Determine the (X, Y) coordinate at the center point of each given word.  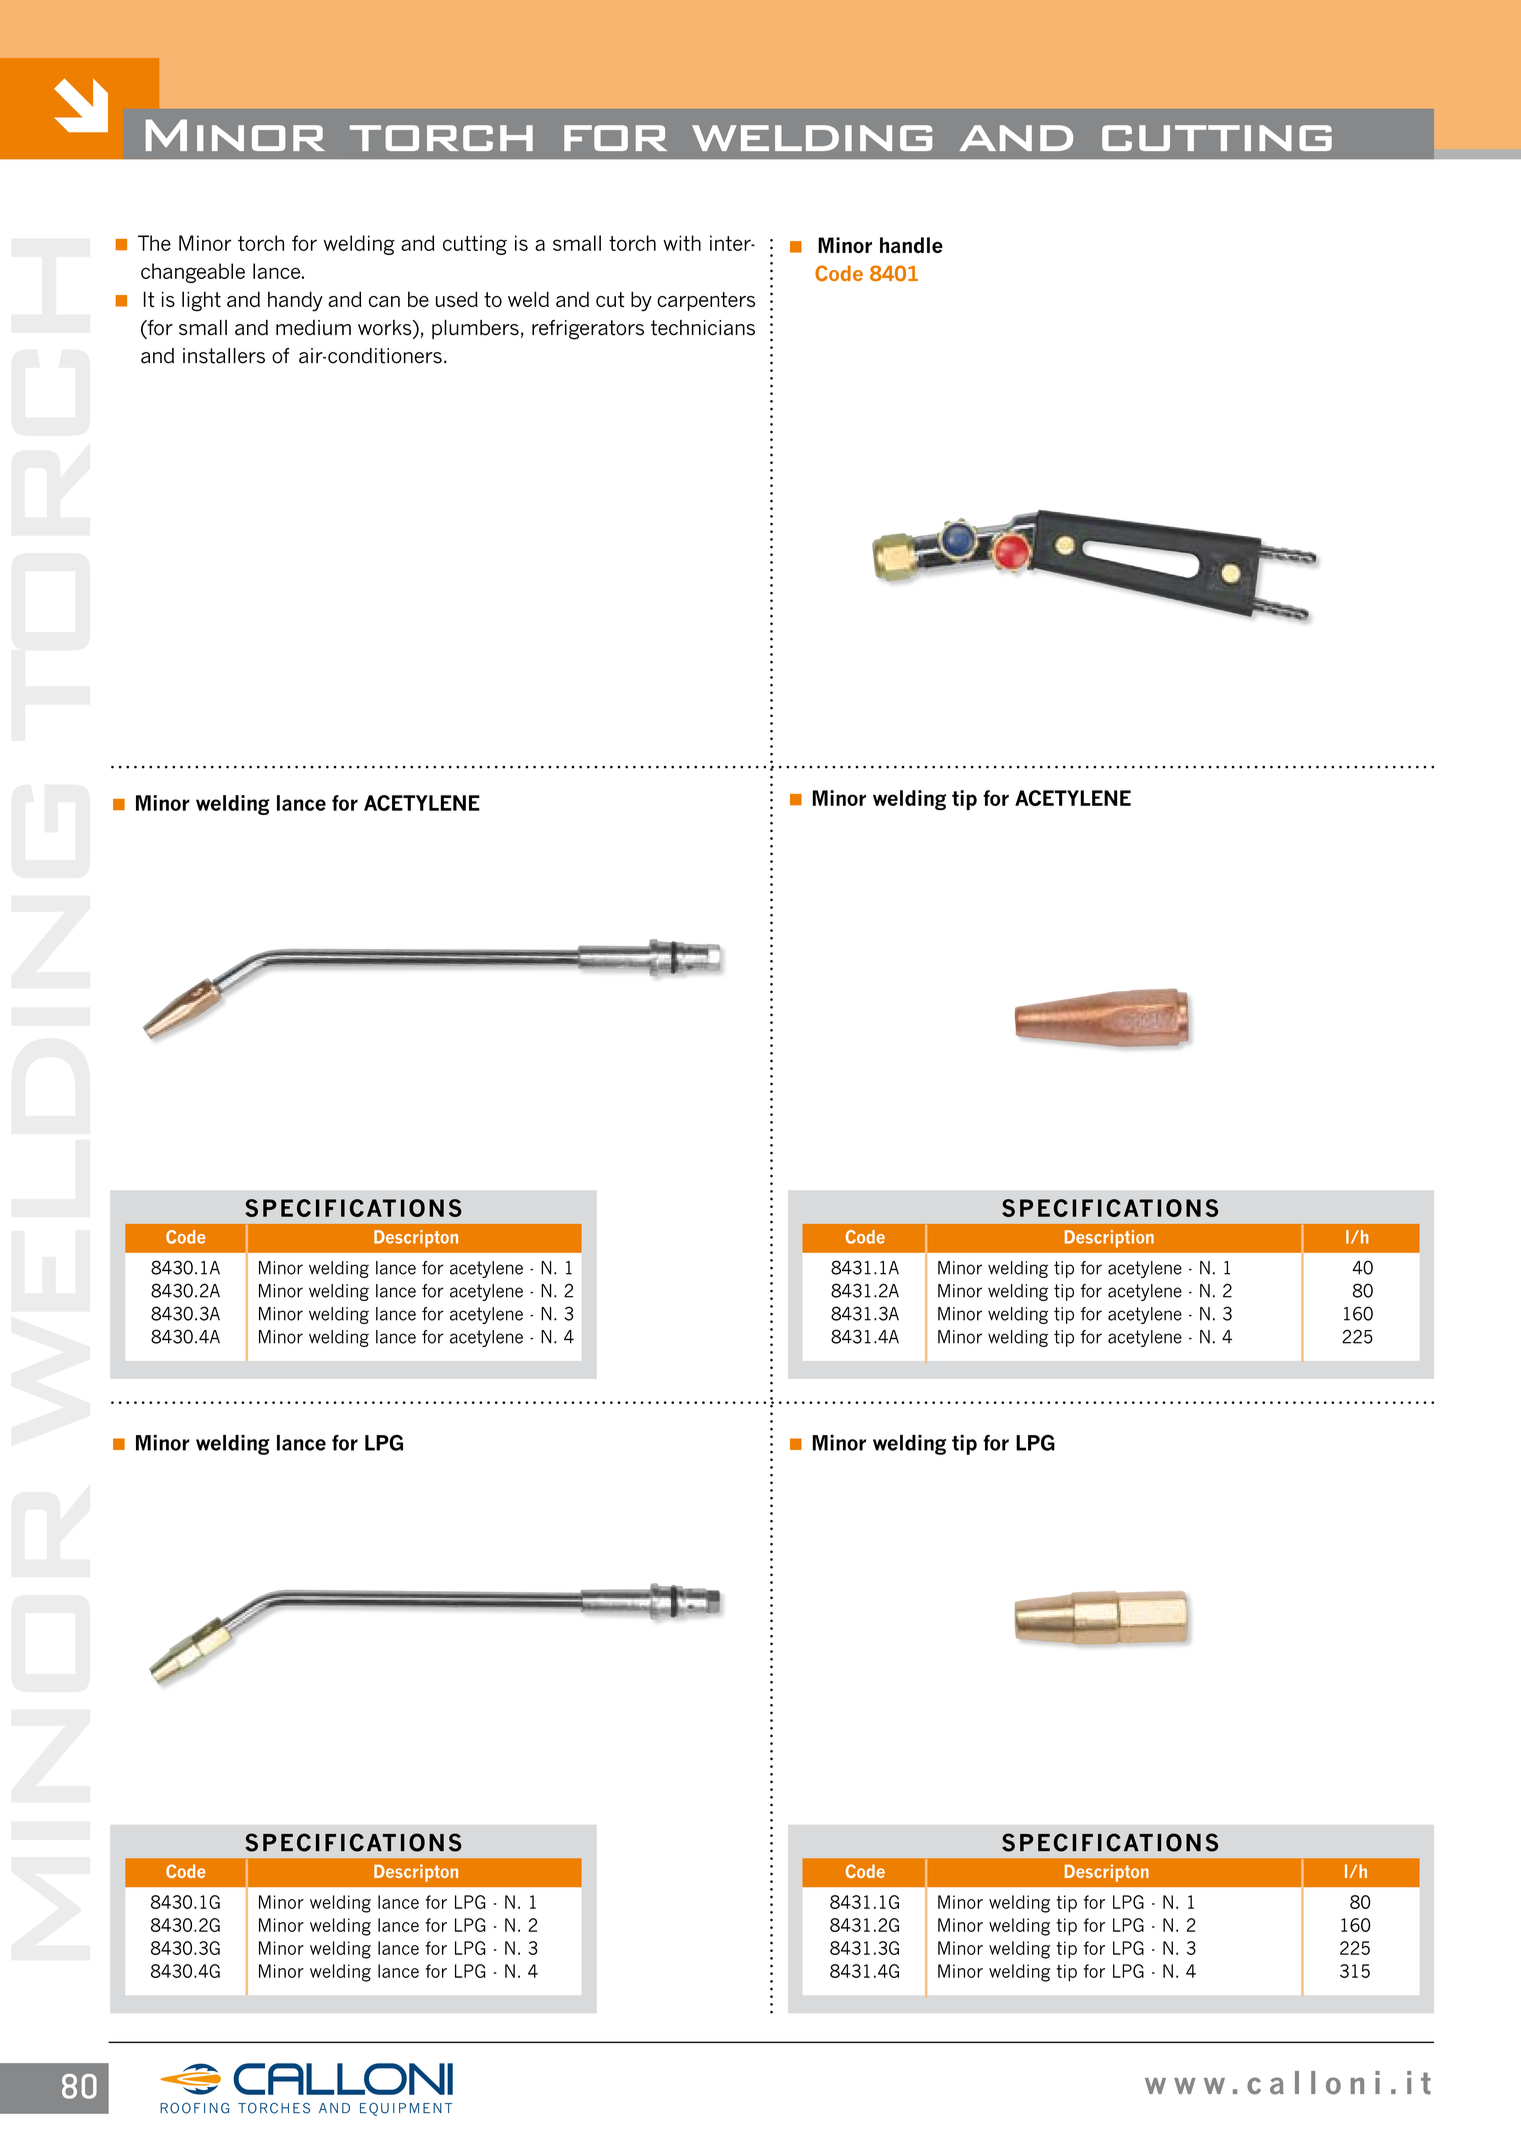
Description (1109, 1239)
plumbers (475, 329)
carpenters (706, 301)
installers (224, 356)
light (201, 301)
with (682, 243)
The (154, 243)
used (457, 299)
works (386, 329)
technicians (703, 328)
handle (911, 245)
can (384, 301)
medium (313, 328)
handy (295, 301)
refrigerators (588, 330)
